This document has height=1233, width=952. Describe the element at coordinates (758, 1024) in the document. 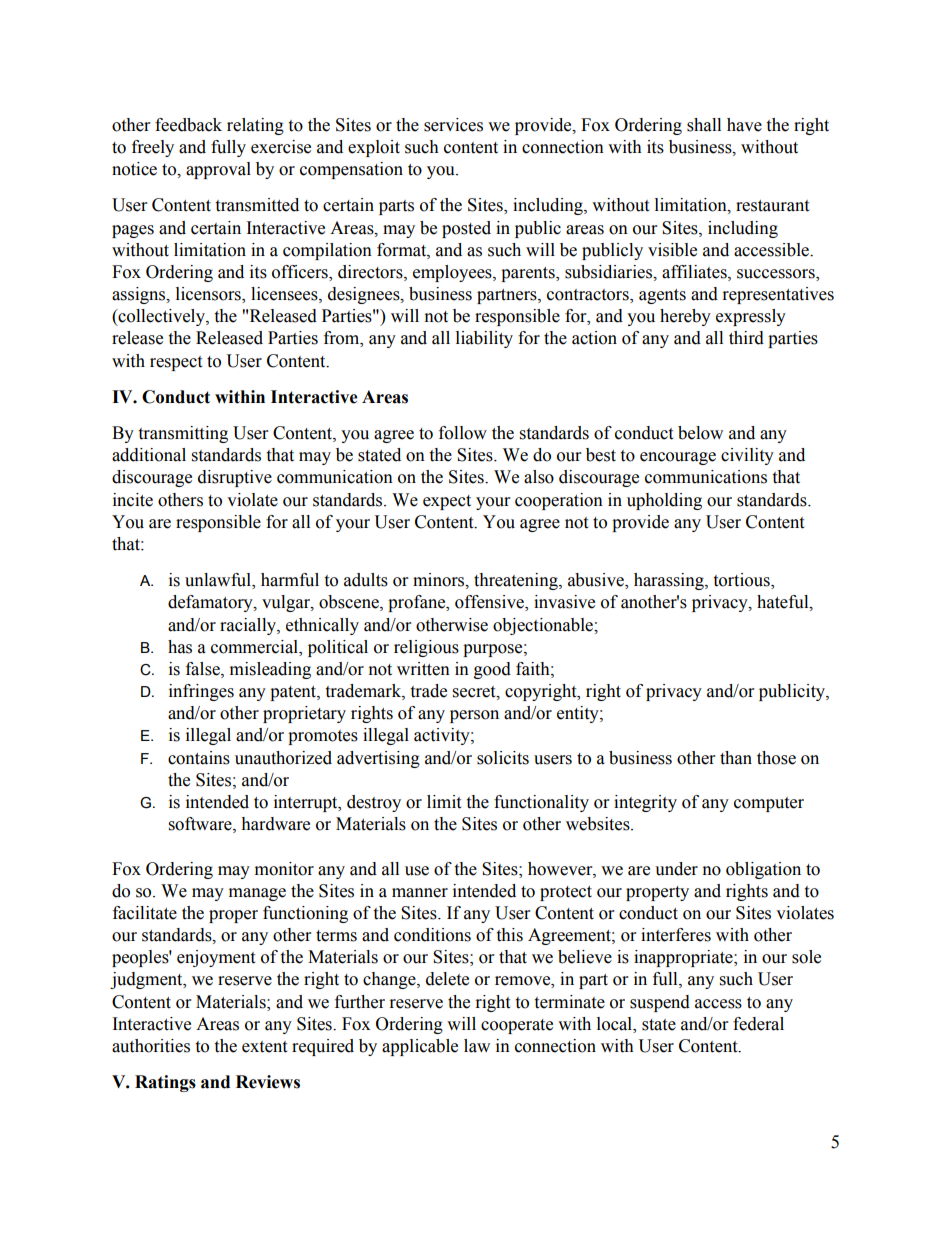

I see `federal` at that location.
